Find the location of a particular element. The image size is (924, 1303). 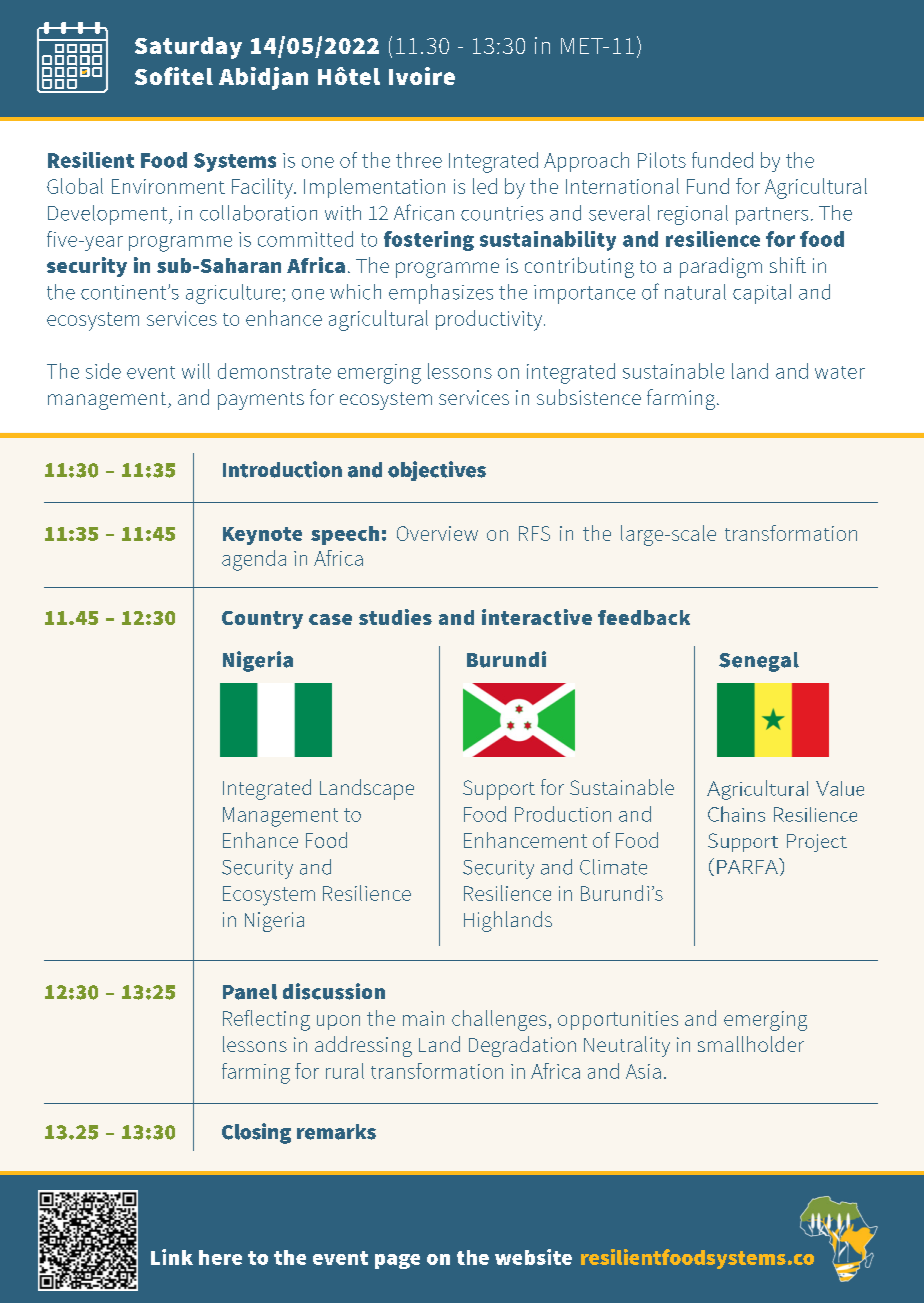

Country is located at coordinates (262, 620).
